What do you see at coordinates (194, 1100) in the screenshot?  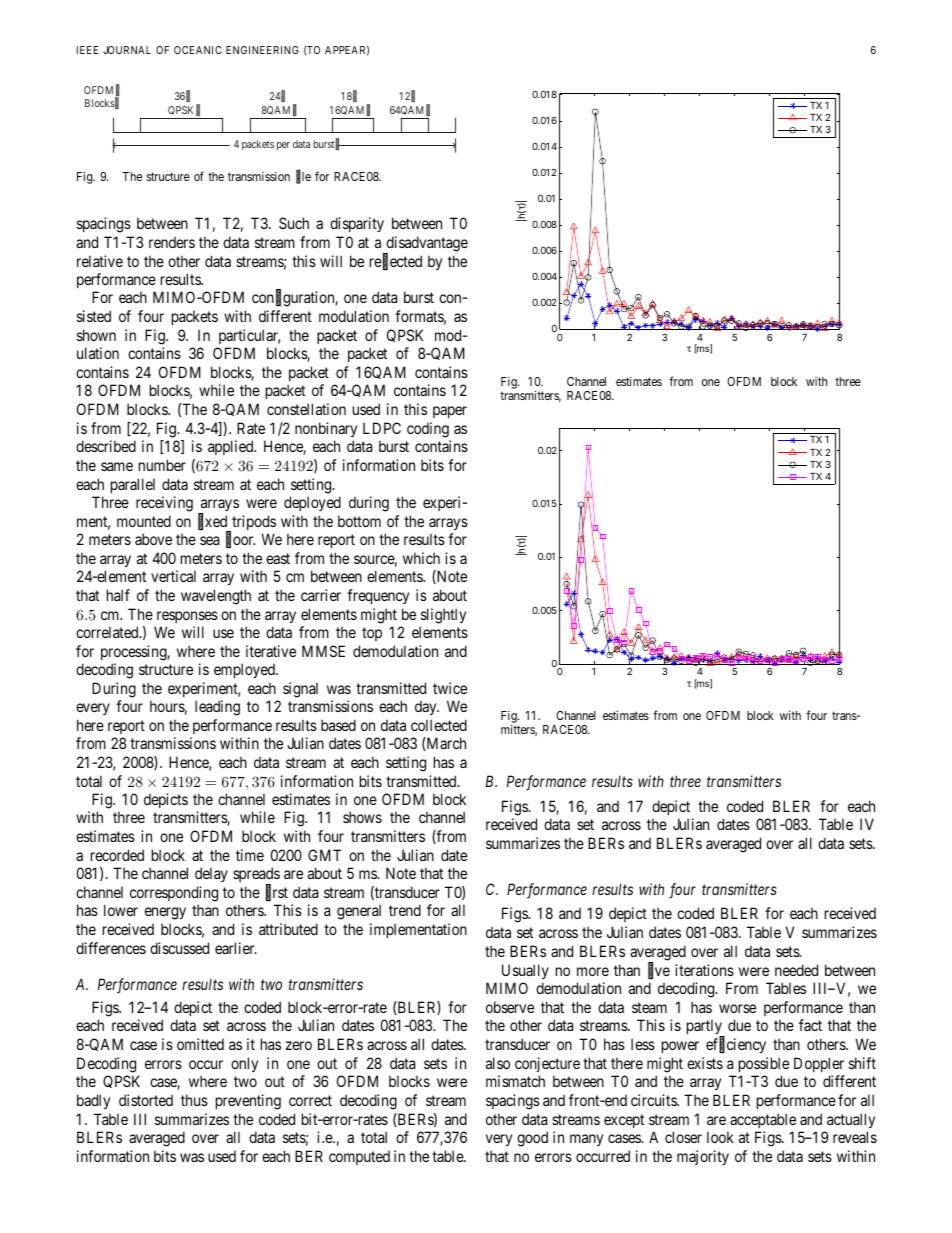 I see `thus` at bounding box center [194, 1100].
